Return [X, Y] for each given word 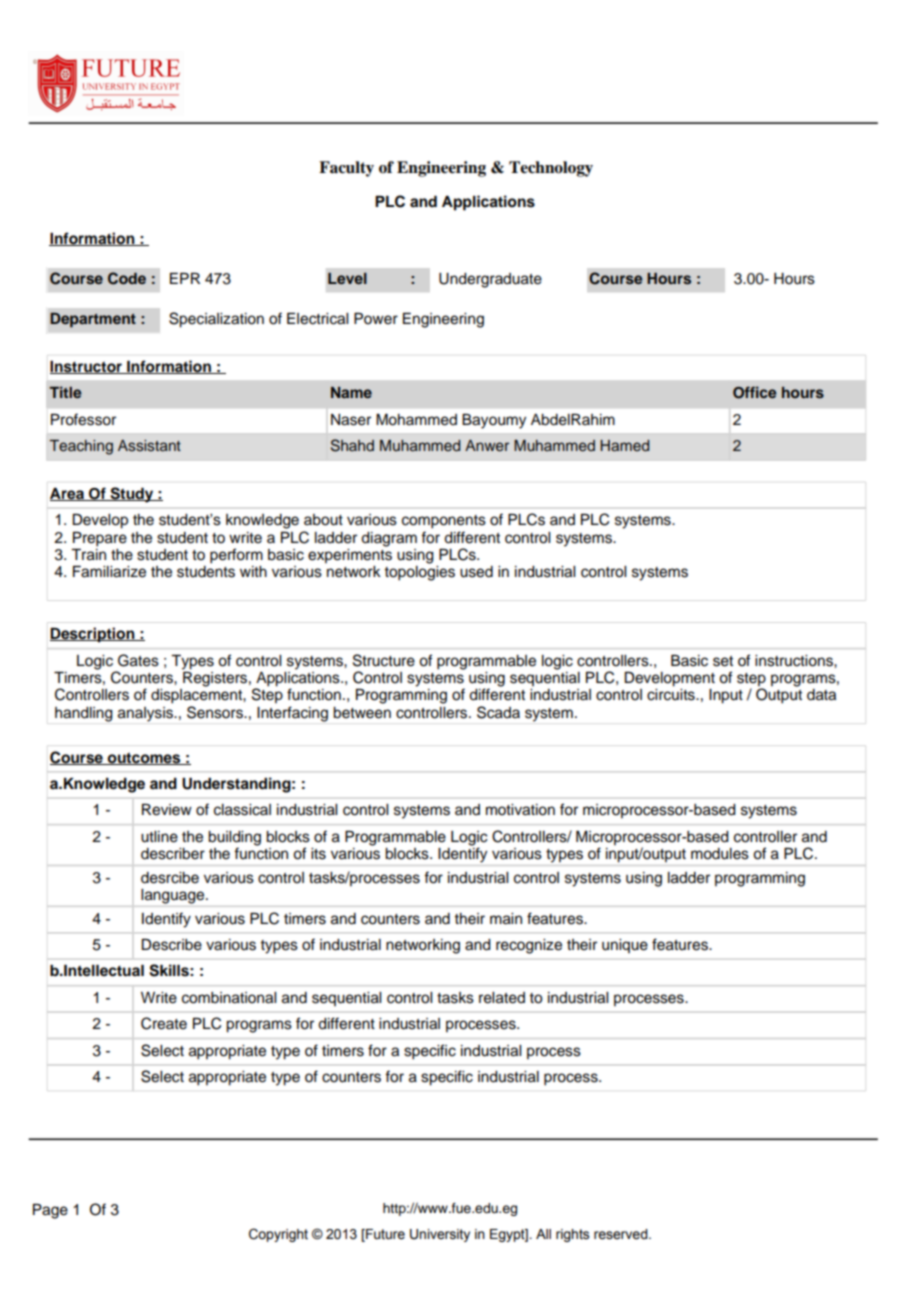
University [440, 1235]
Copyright [278, 1235]
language [174, 896]
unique [625, 946]
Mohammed [416, 420]
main [506, 919]
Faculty [346, 169]
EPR [185, 278]
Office [755, 392]
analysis [146, 714]
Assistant [149, 446]
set [723, 661]
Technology [551, 169]
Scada [498, 712]
